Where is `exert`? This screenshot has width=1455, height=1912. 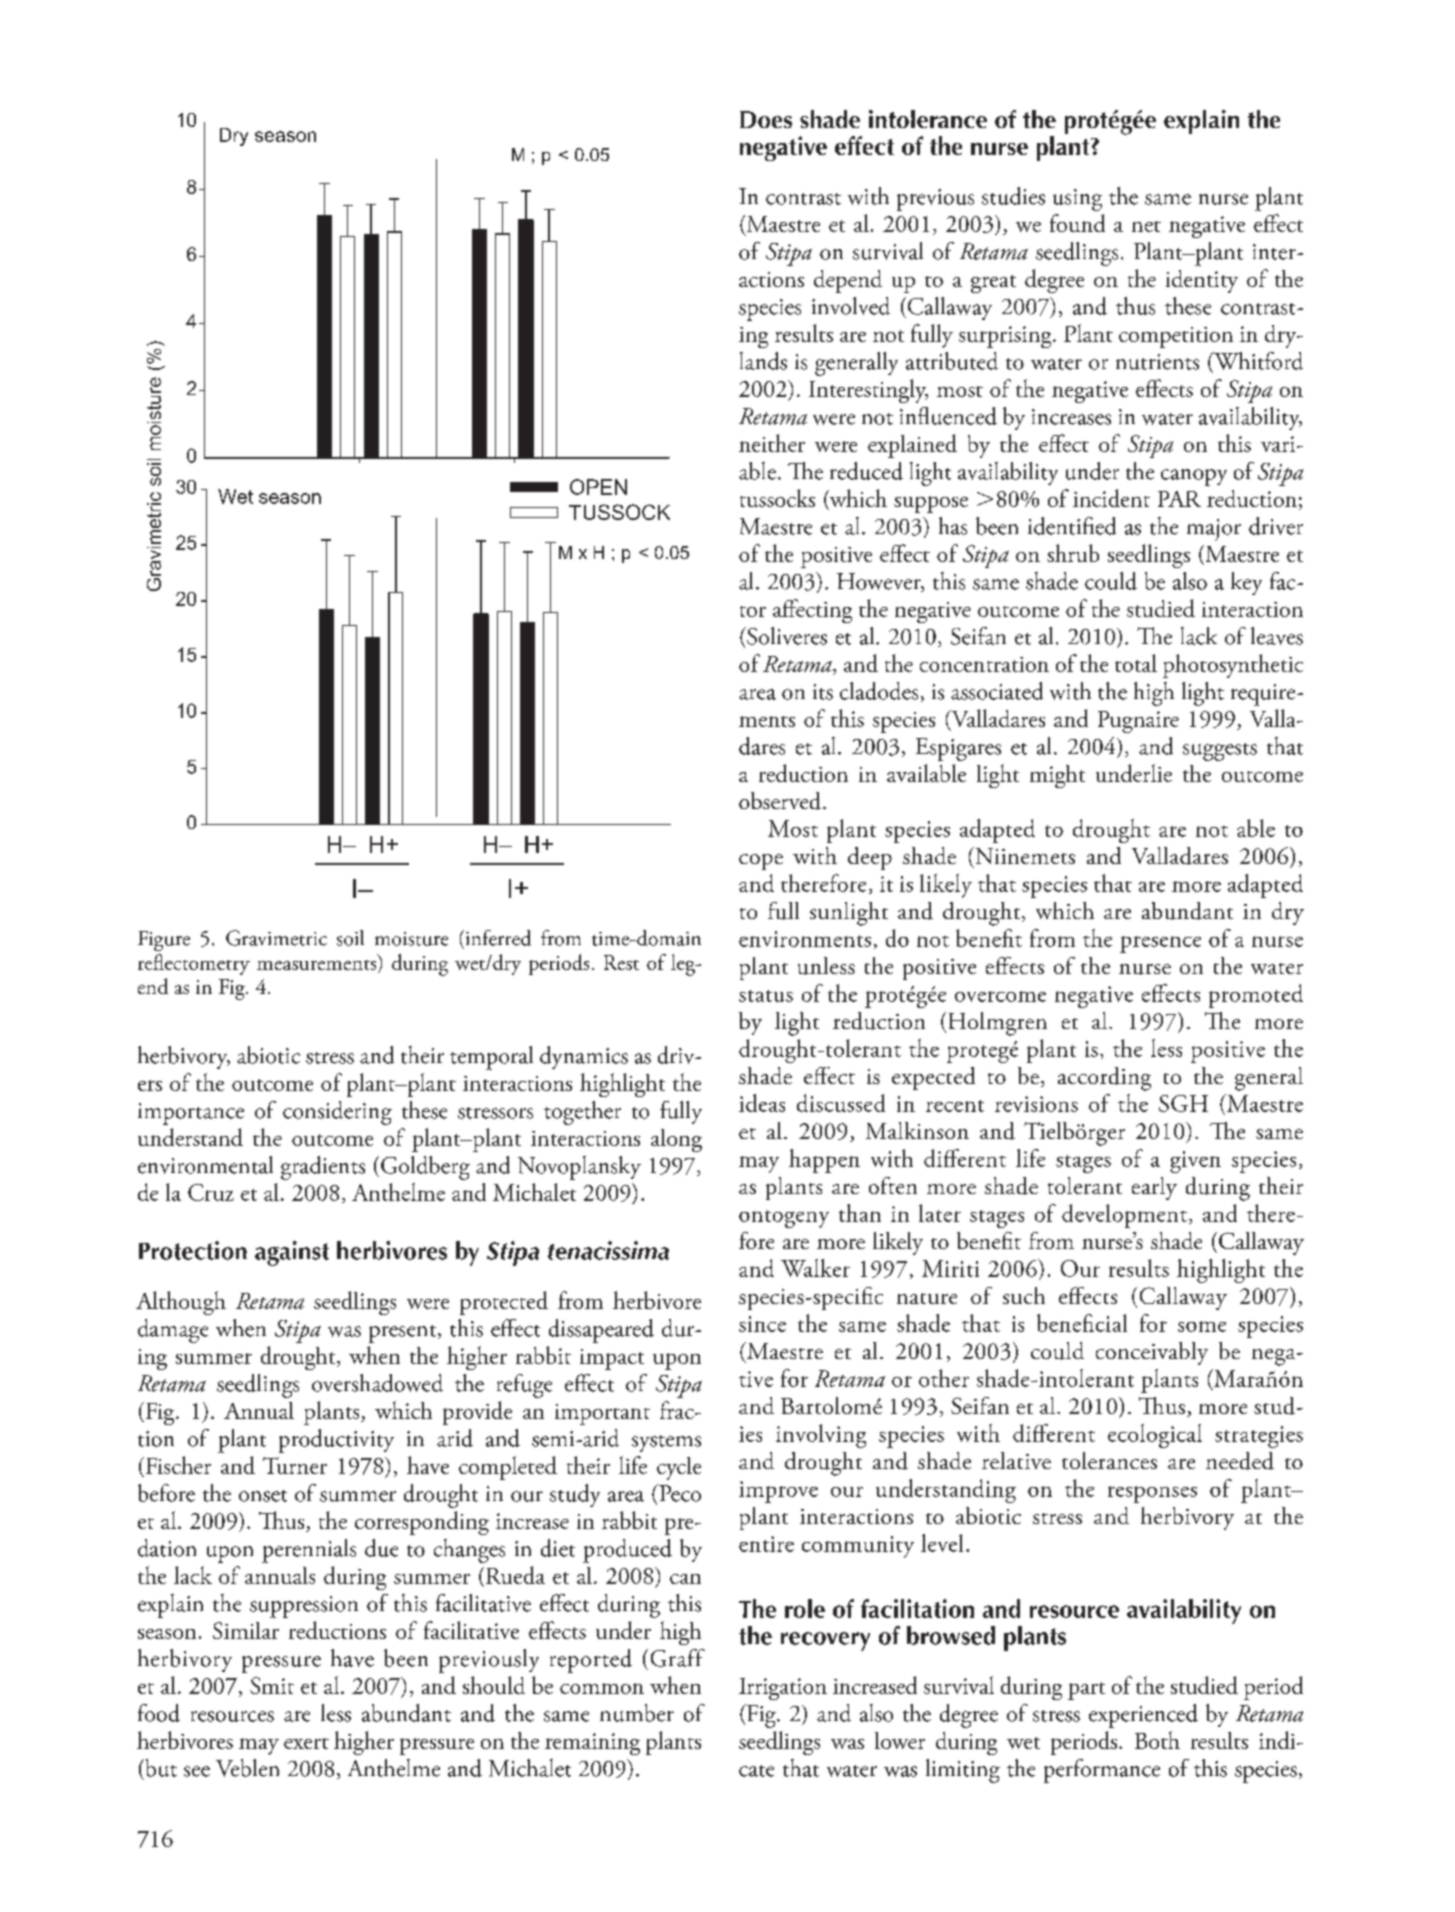 exert is located at coordinates (306, 1743).
